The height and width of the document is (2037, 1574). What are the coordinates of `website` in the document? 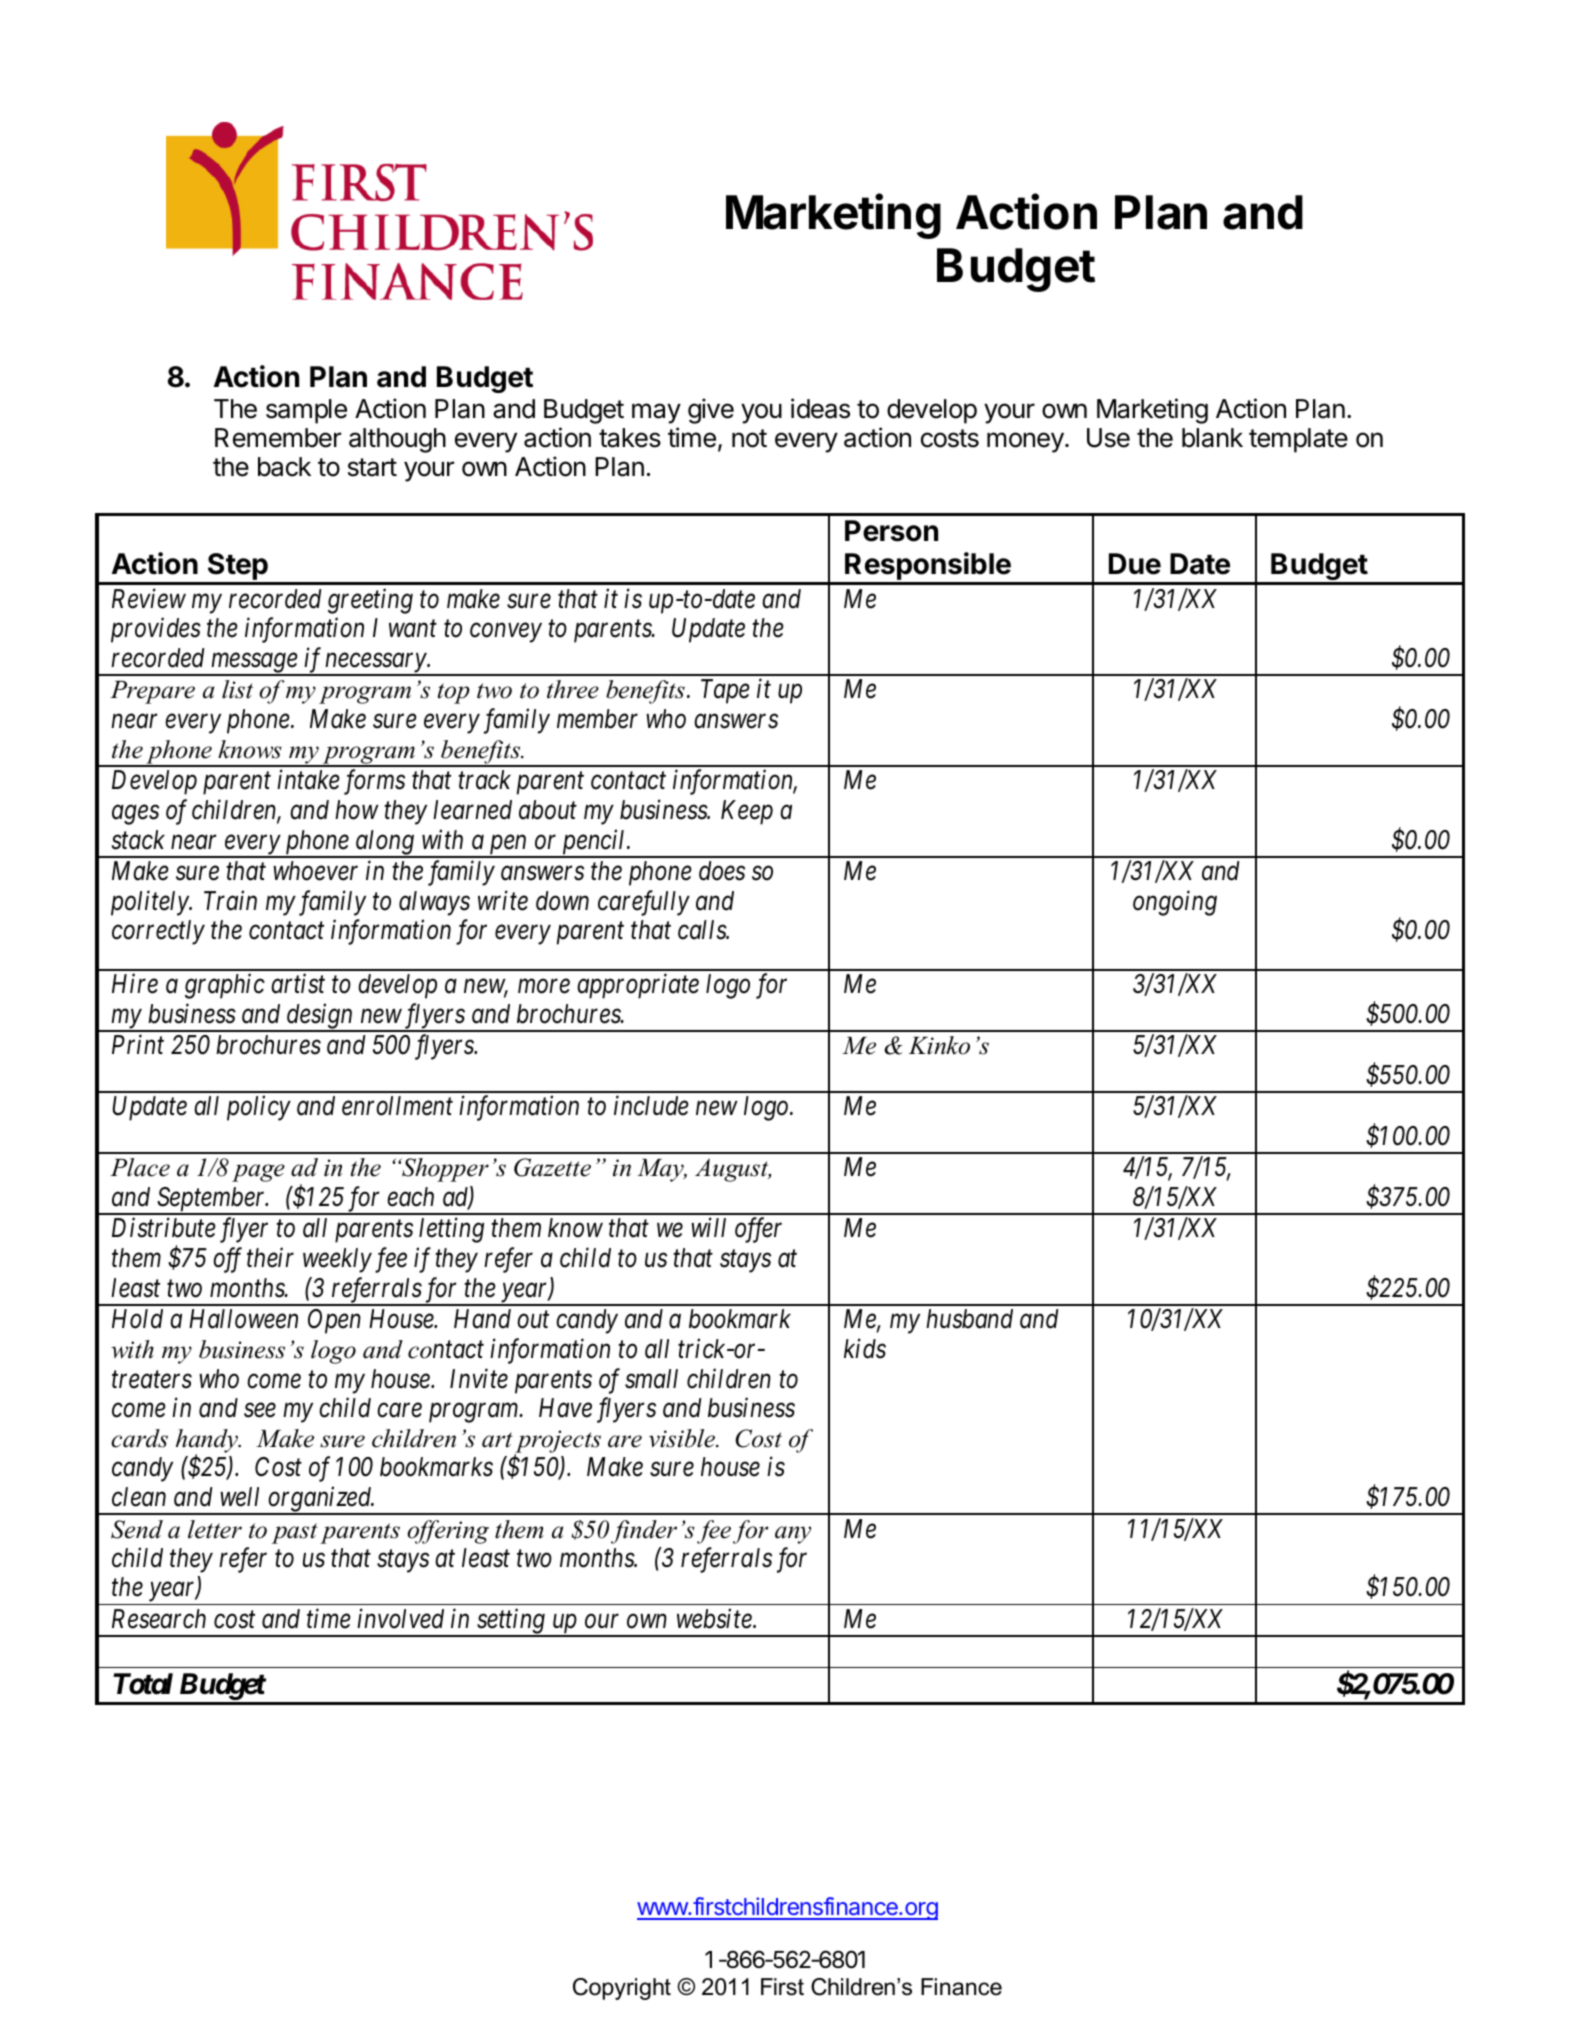 It's located at (715, 1618).
